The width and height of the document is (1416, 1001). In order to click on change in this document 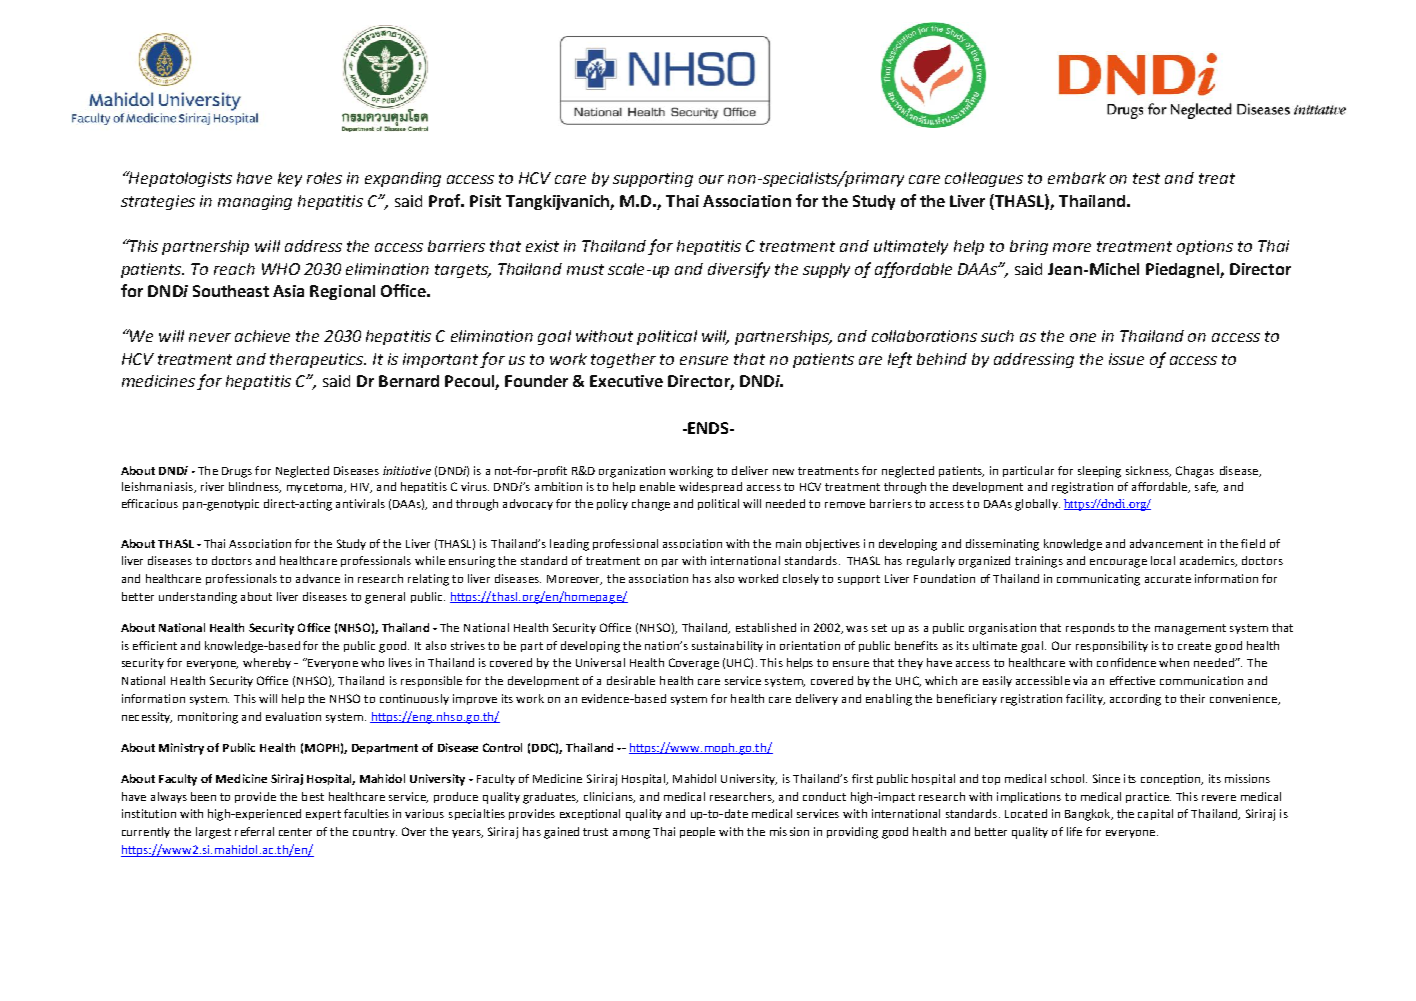, I will do `click(651, 505)`.
